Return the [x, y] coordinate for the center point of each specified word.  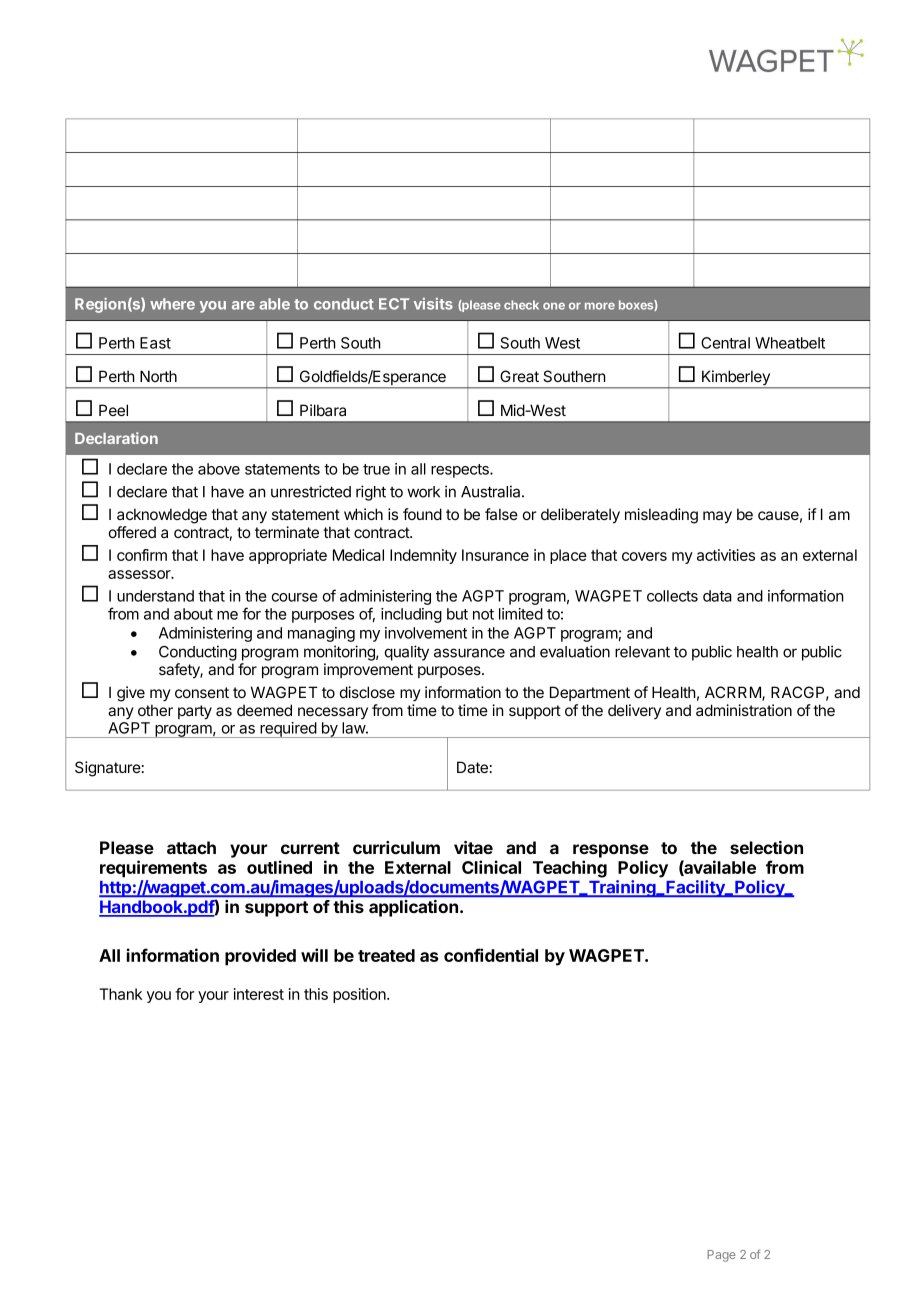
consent [202, 692]
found [422, 514]
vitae [473, 847]
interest [259, 994]
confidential [491, 955]
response [611, 851]
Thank [120, 994]
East [155, 343]
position [360, 995]
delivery [634, 711]
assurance [469, 653]
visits [433, 304]
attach [191, 847]
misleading [661, 516]
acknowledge [162, 516]
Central [725, 343]
